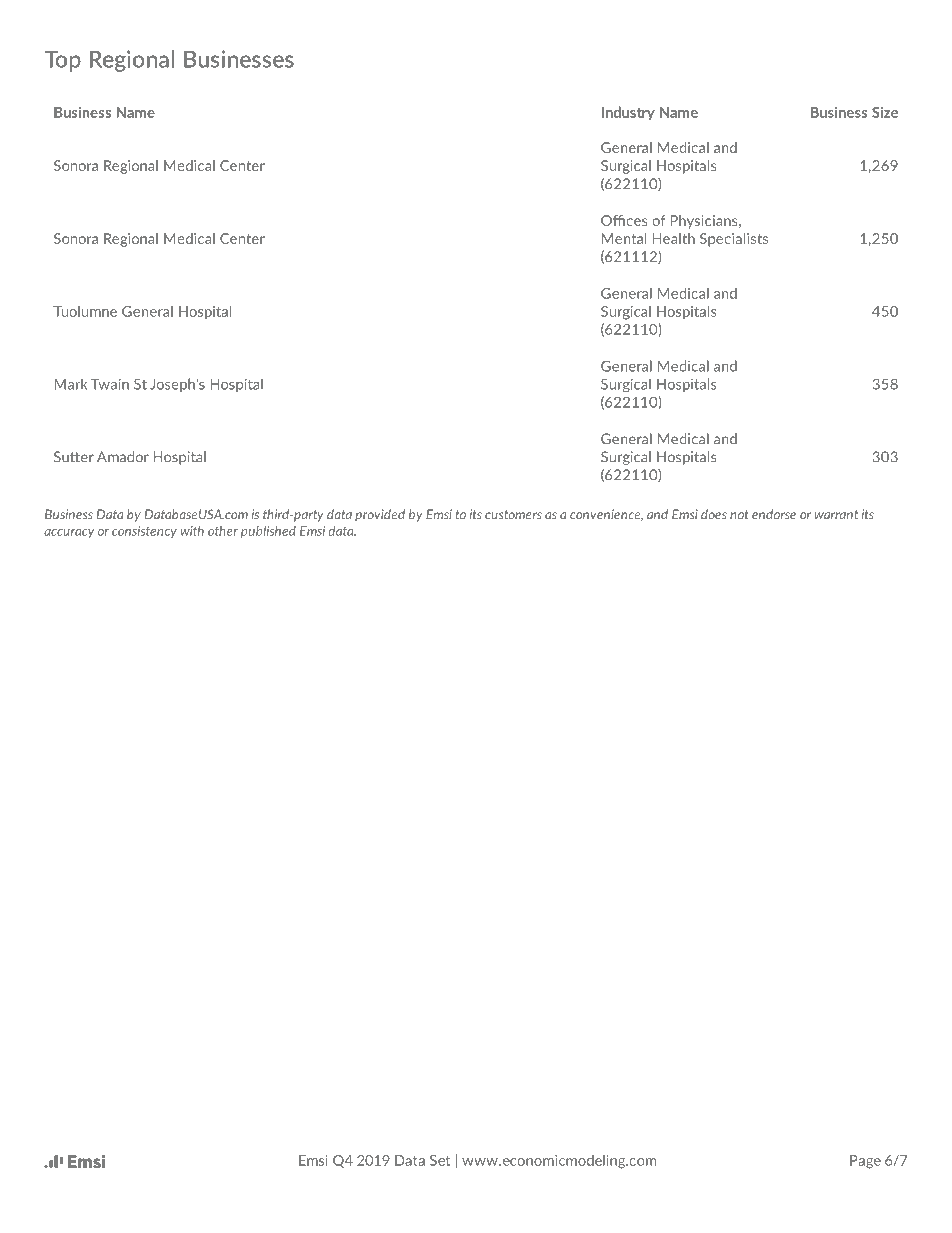 This document has width=952, height=1233. What do you see at coordinates (110, 384) in the document?
I see `Twain` at bounding box center [110, 384].
